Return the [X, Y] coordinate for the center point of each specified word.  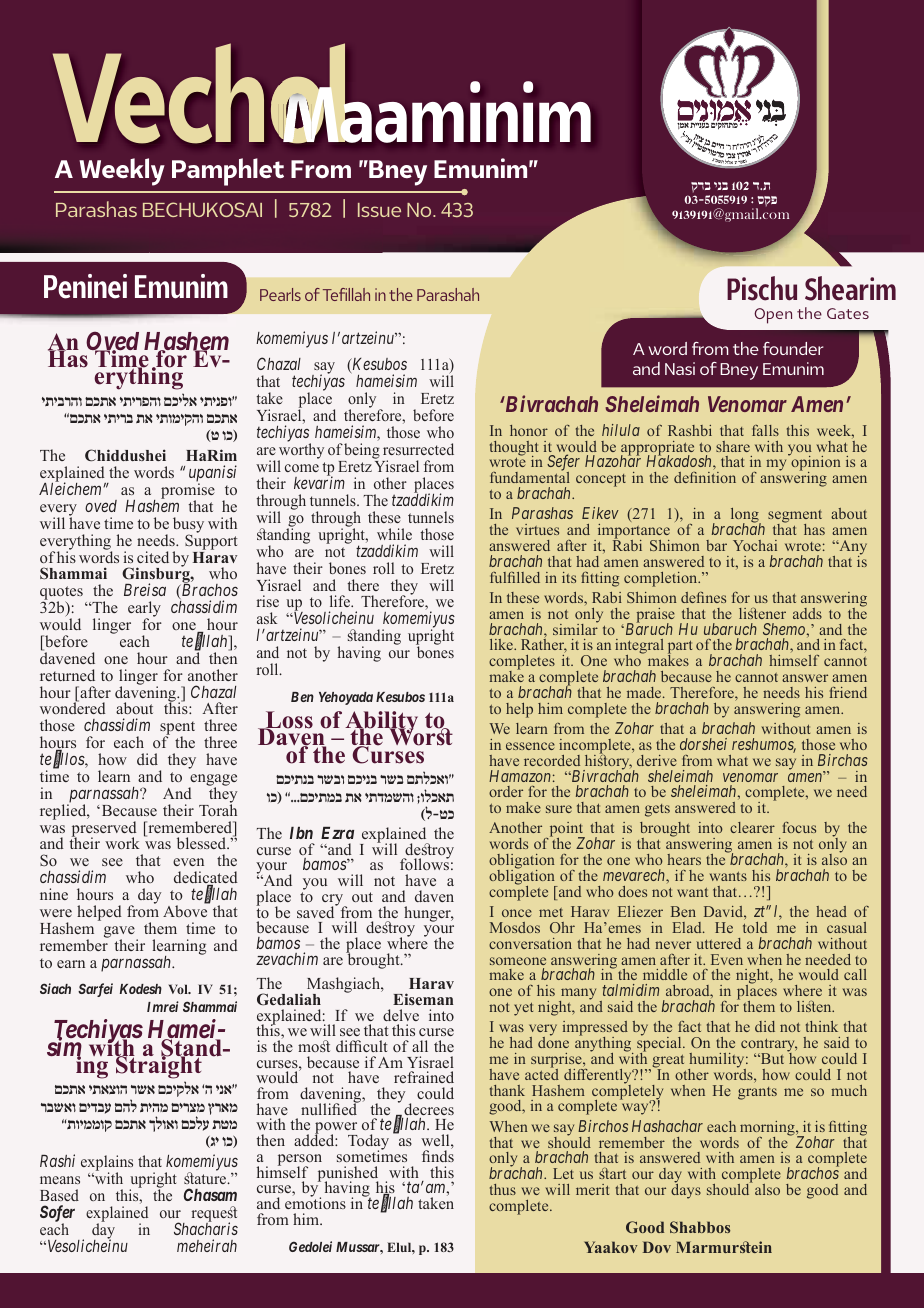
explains [107, 1164]
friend [848, 692]
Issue [379, 210]
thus [503, 1189]
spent [177, 729]
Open [773, 316]
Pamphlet [228, 172]
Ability [383, 723]
